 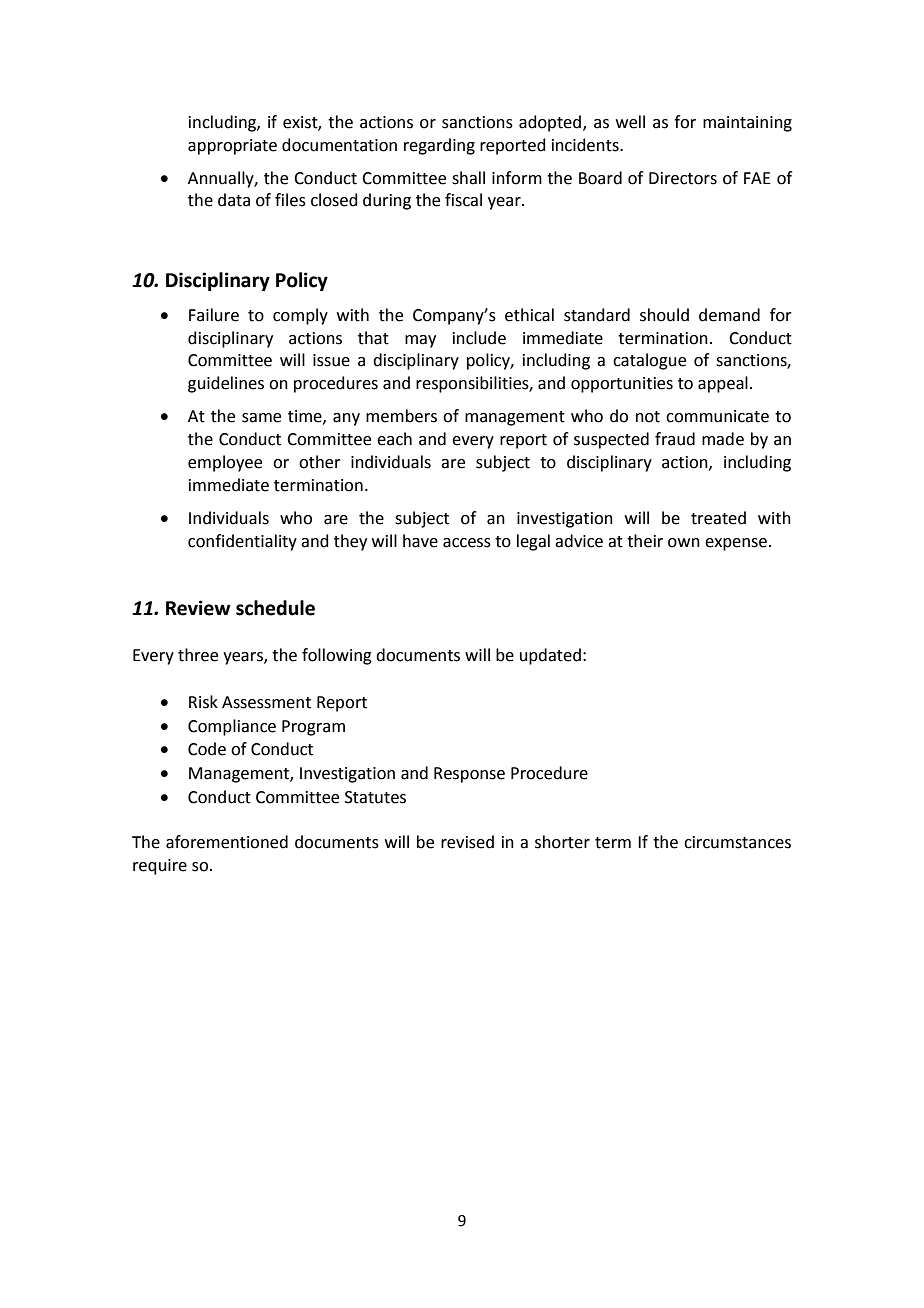 What do you see at coordinates (214, 315) in the screenshot?
I see `Failure` at bounding box center [214, 315].
